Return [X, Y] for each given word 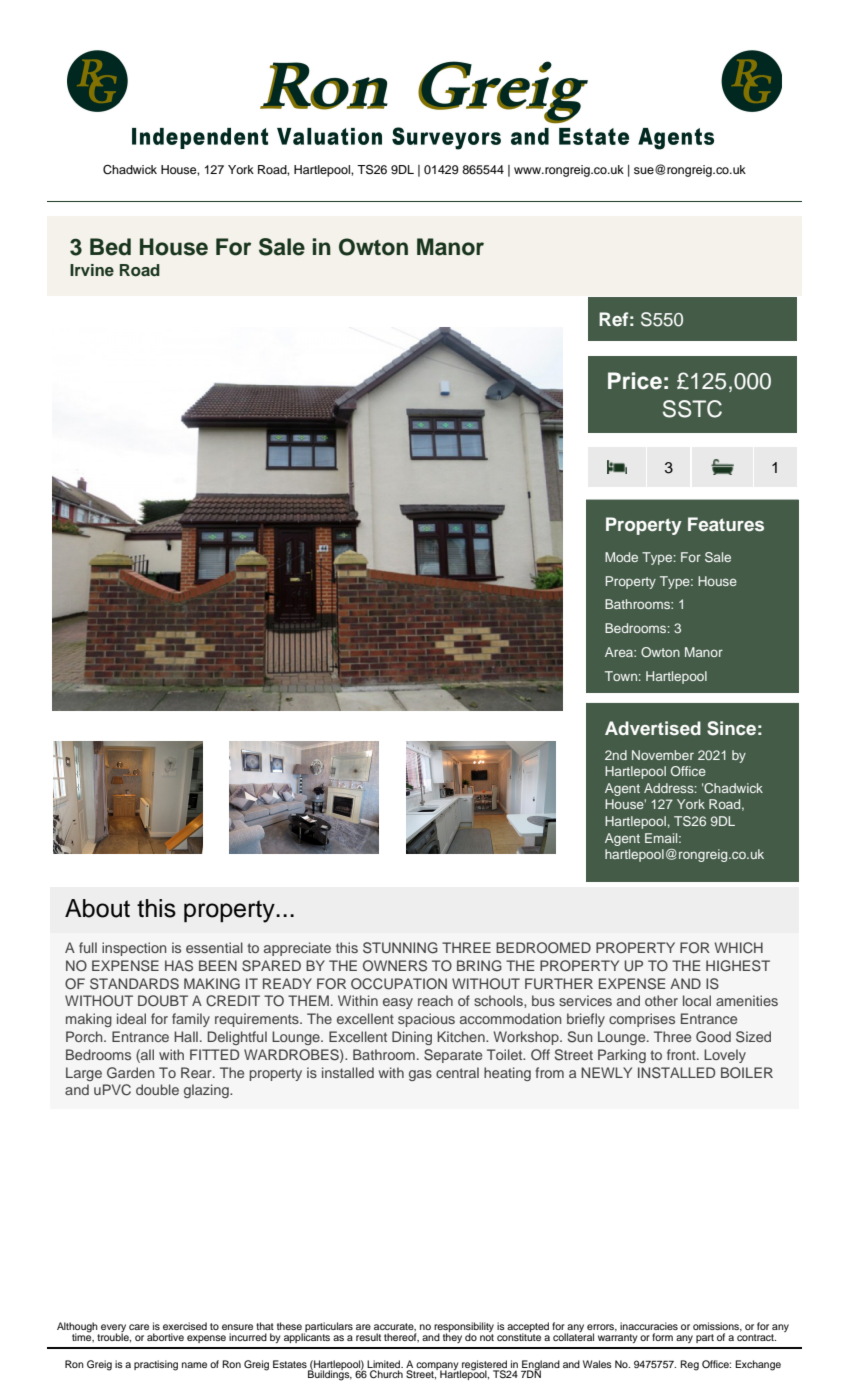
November [663, 755]
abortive [165, 1337]
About [97, 908]
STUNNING [400, 948]
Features [726, 524]
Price [635, 381]
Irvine [92, 270]
